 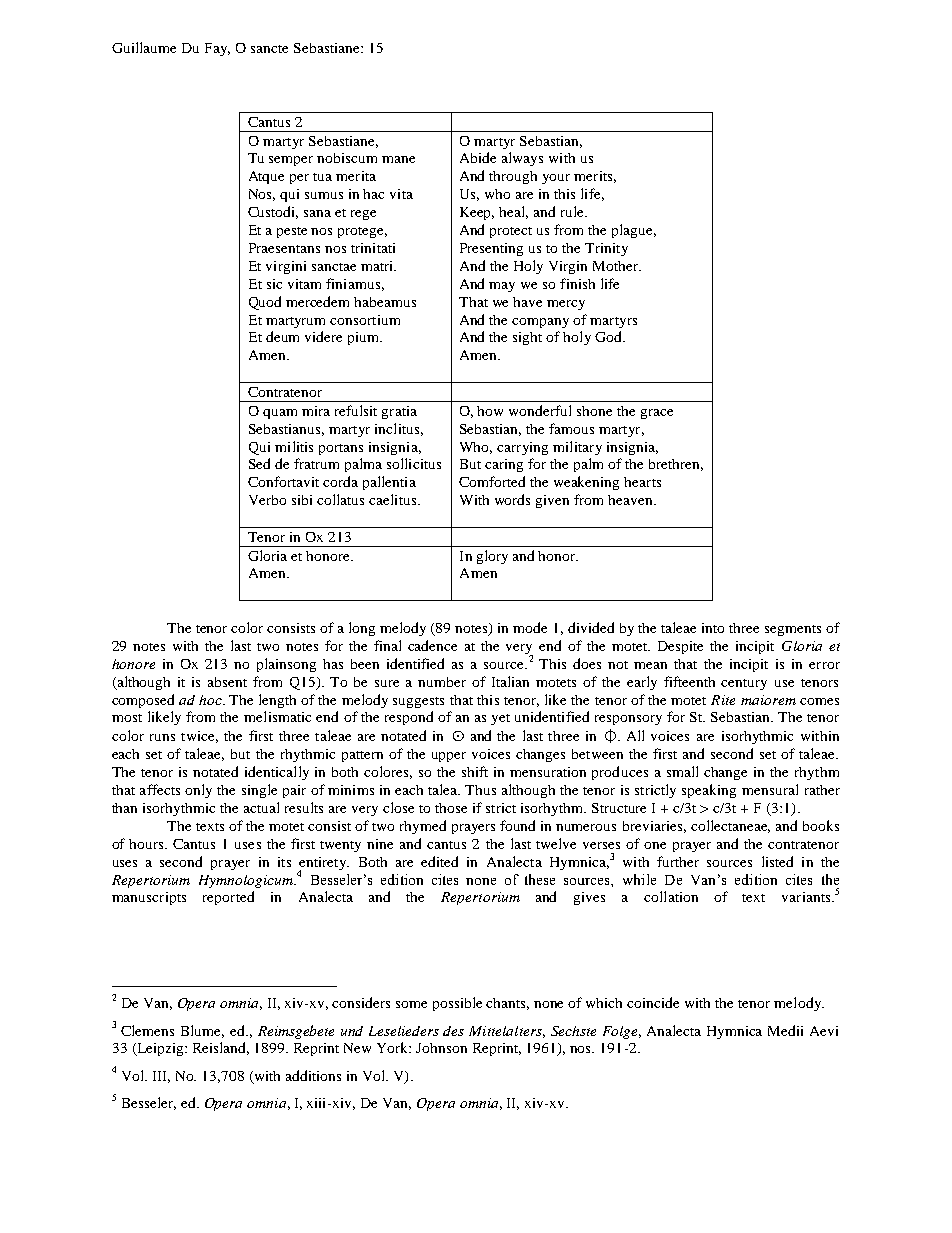 What do you see at coordinates (657, 414) in the screenshot?
I see `grace` at bounding box center [657, 414].
